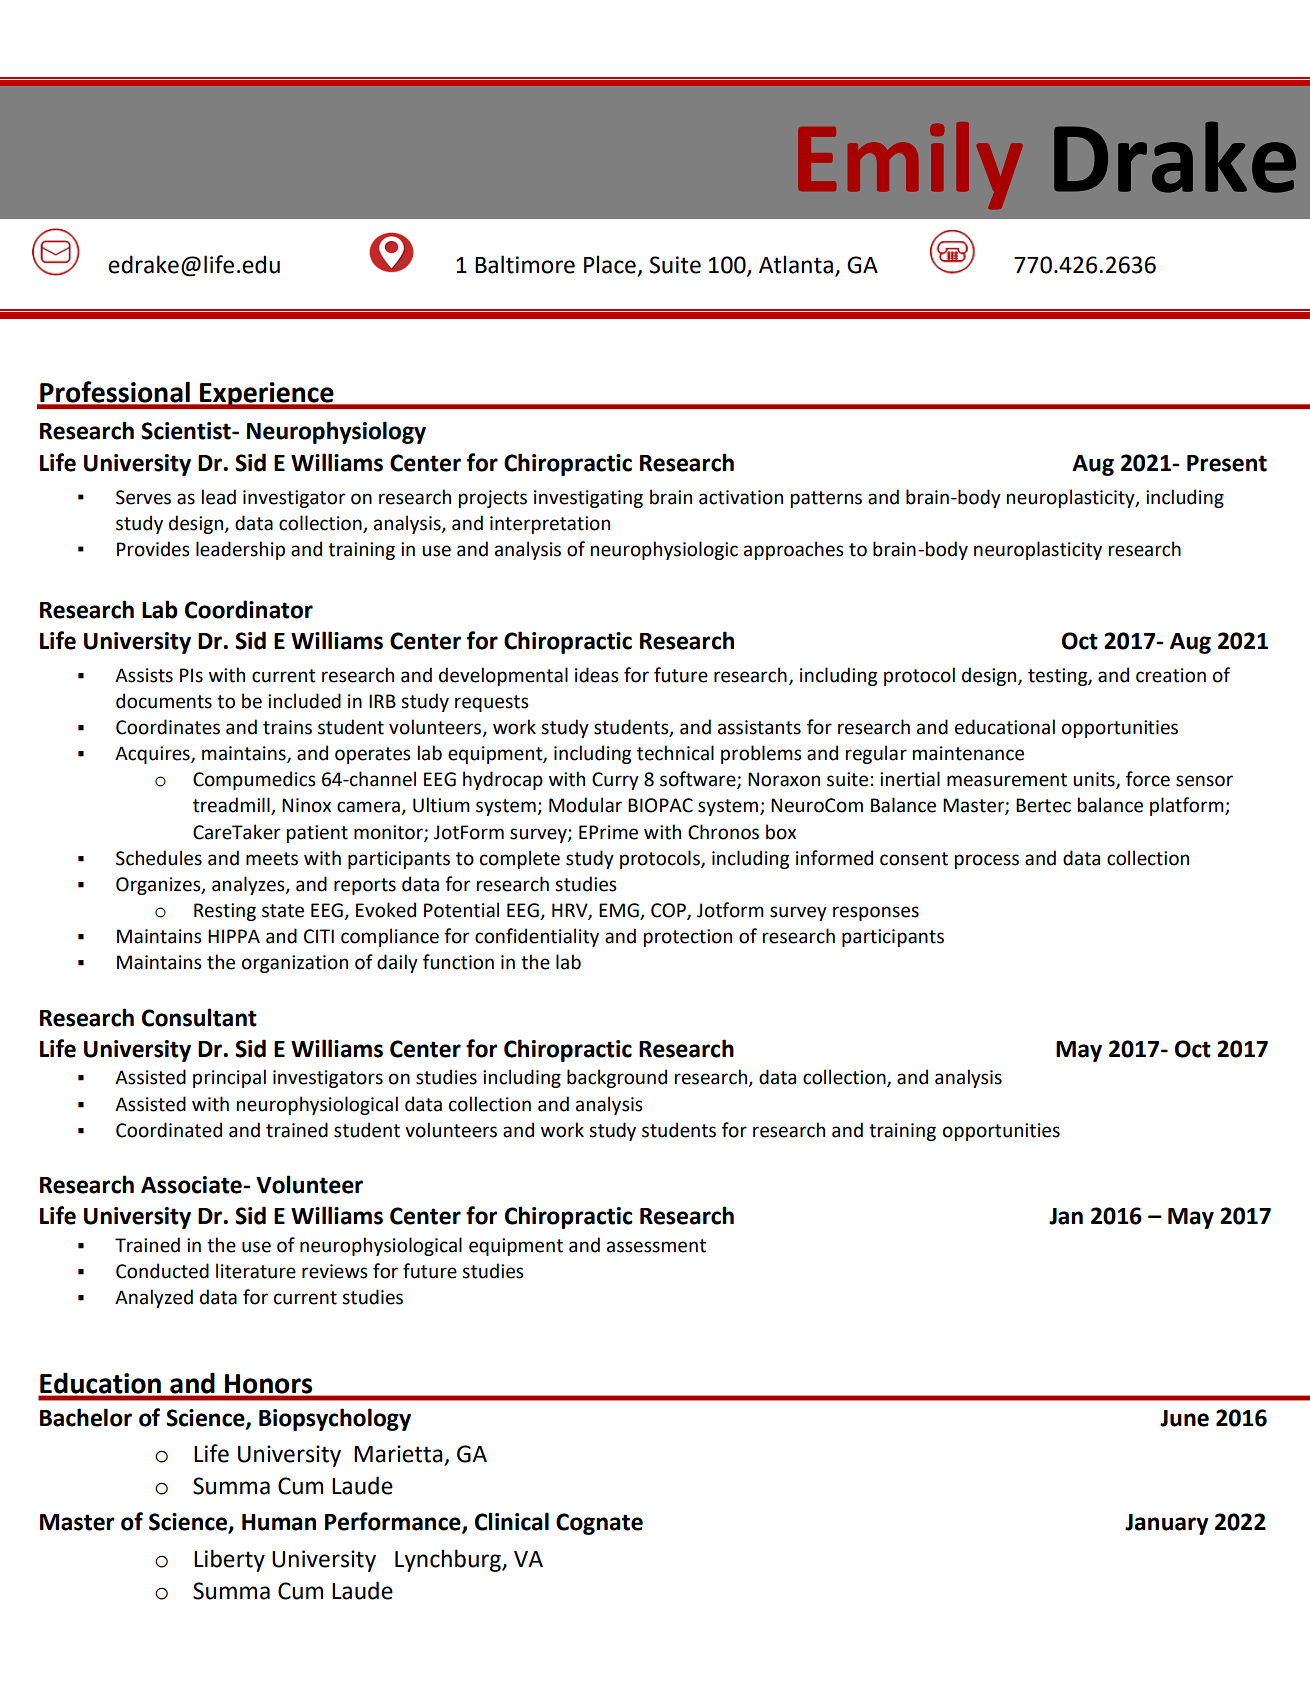  Describe the element at coordinates (249, 609) in the screenshot. I see `Coordinator` at that location.
